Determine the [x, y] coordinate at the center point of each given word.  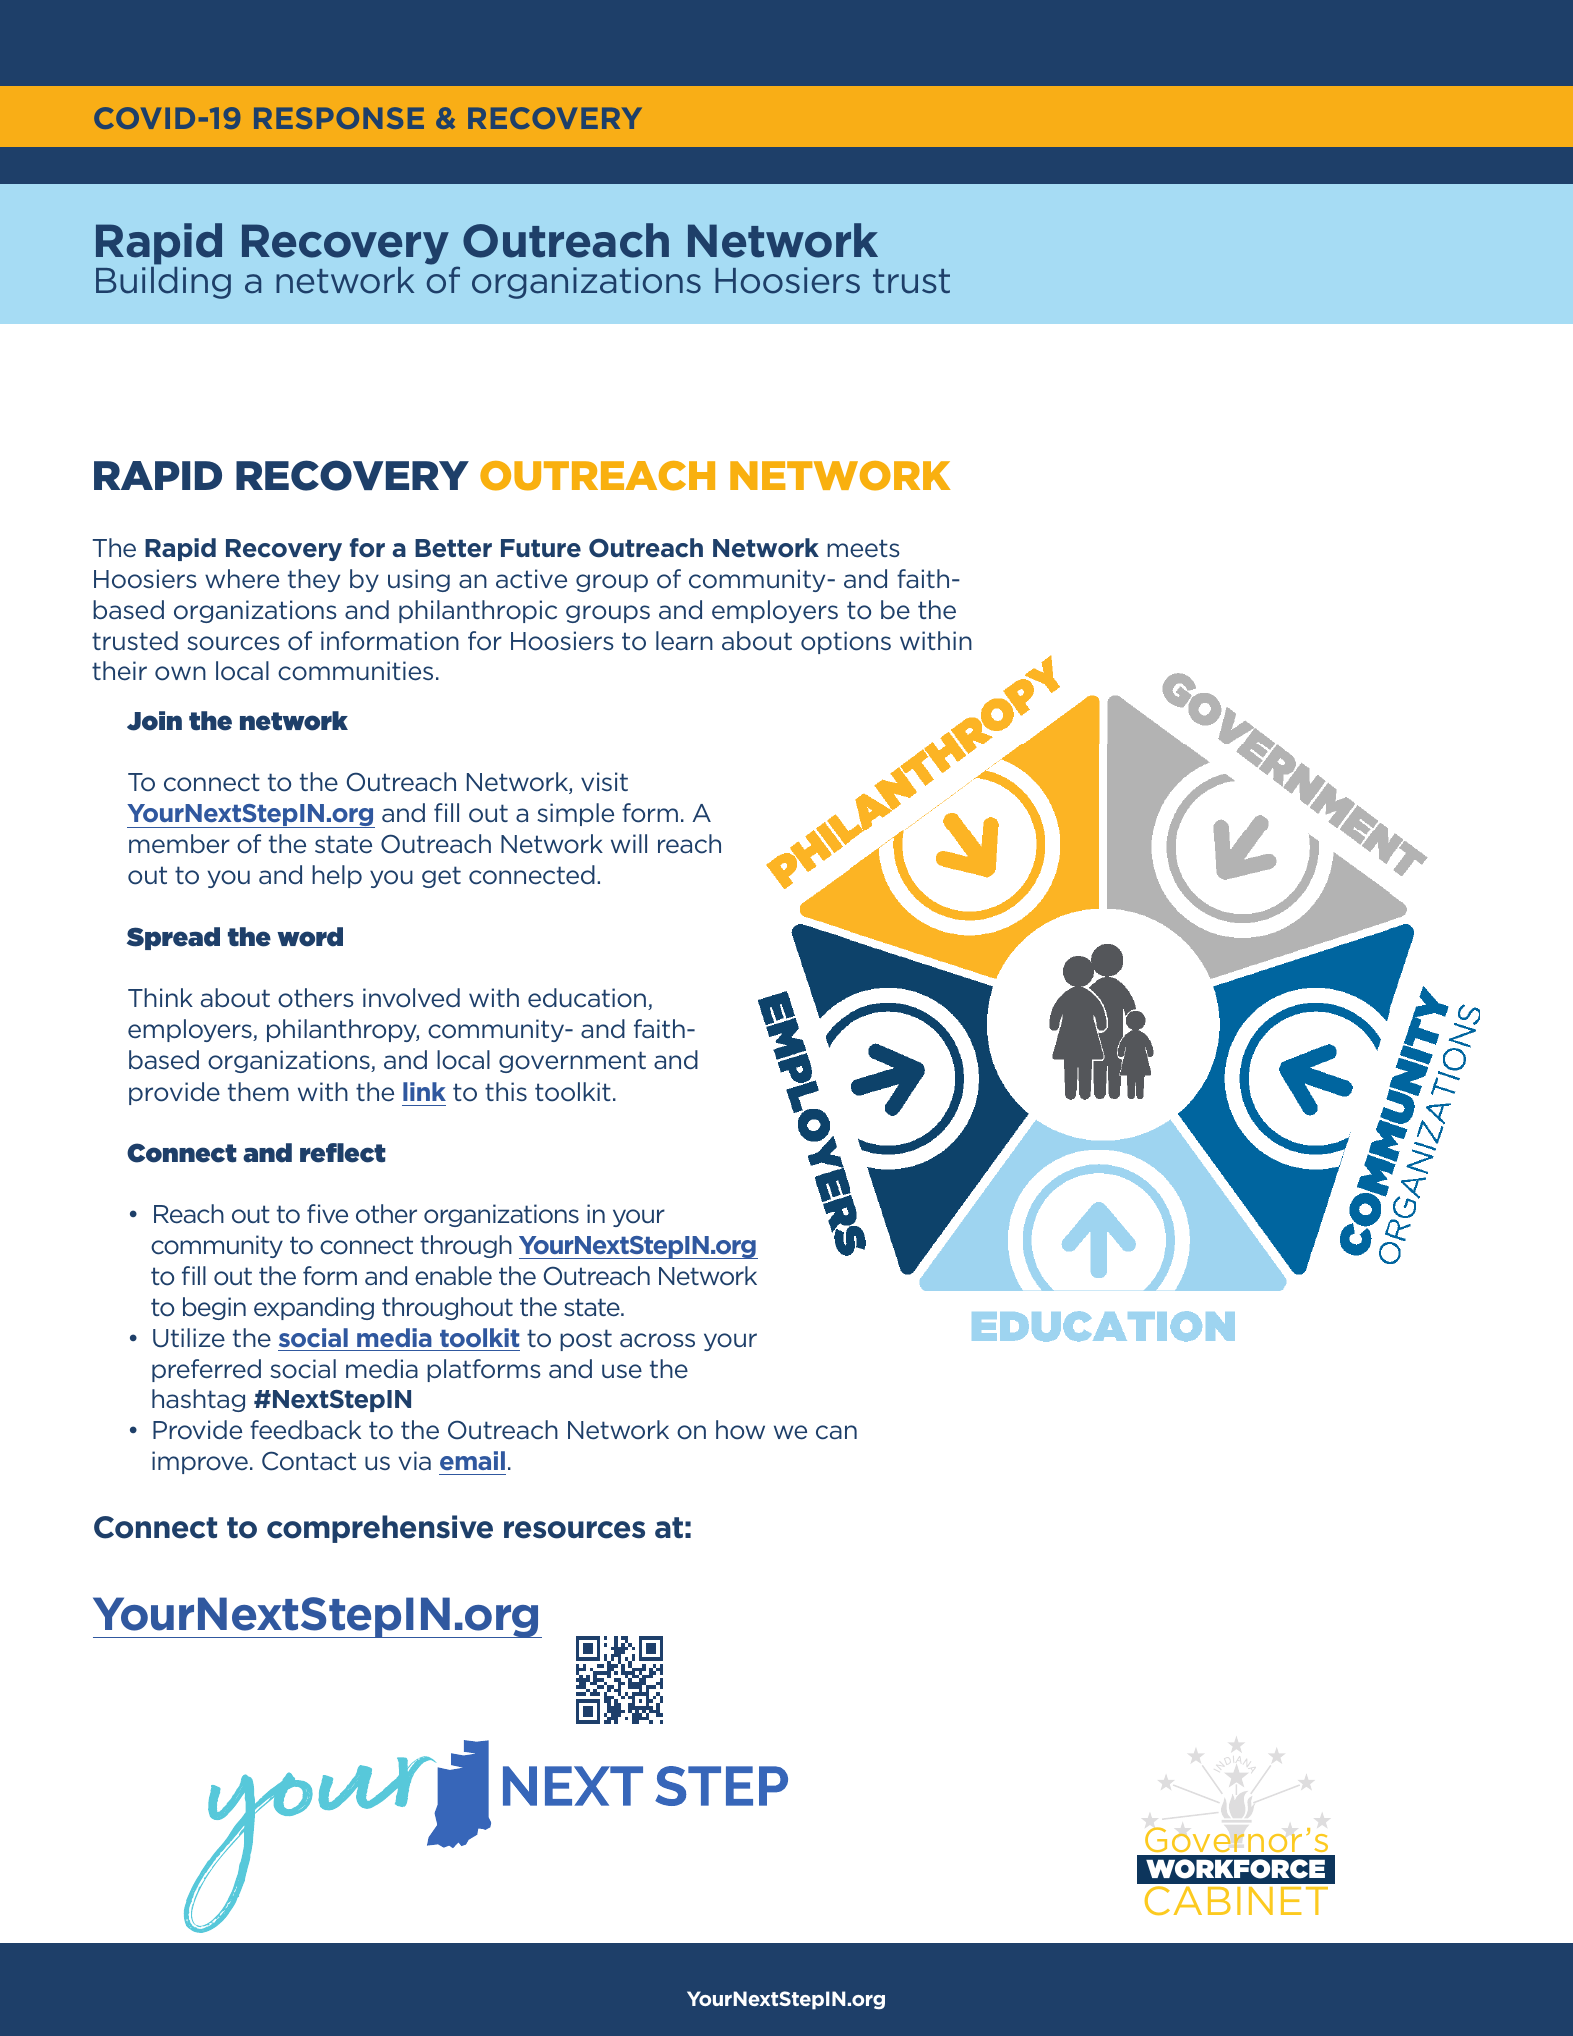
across [657, 1340]
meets [863, 548]
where [242, 579]
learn [684, 641]
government [572, 1062]
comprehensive [380, 1529]
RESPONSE [339, 118]
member [179, 844]
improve [200, 1462]
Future [541, 548]
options [846, 642]
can [836, 1432]
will [629, 843]
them [258, 1092]
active [531, 579]
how [740, 1430]
